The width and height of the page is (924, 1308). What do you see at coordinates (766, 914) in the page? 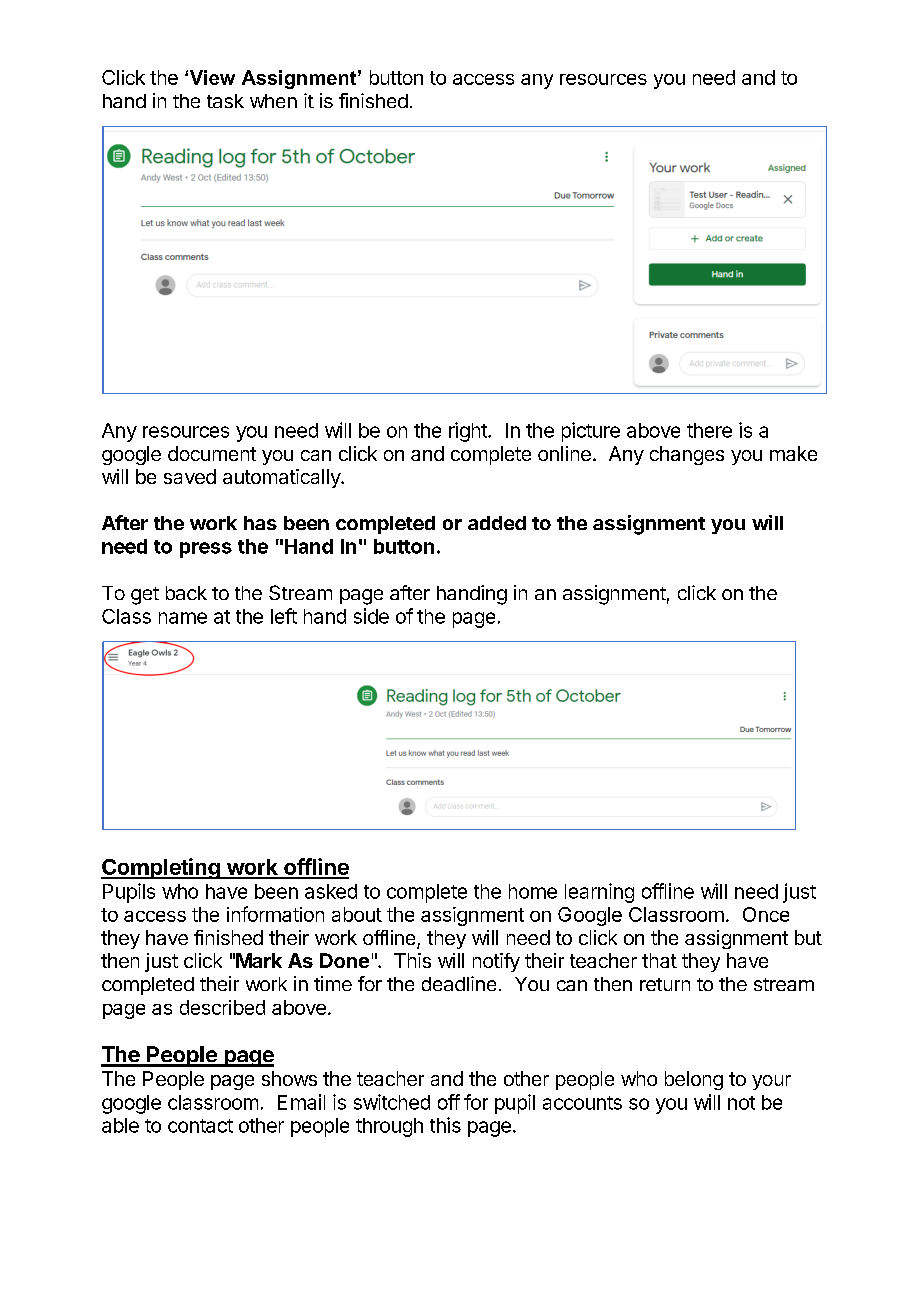
I see `Once` at bounding box center [766, 914].
